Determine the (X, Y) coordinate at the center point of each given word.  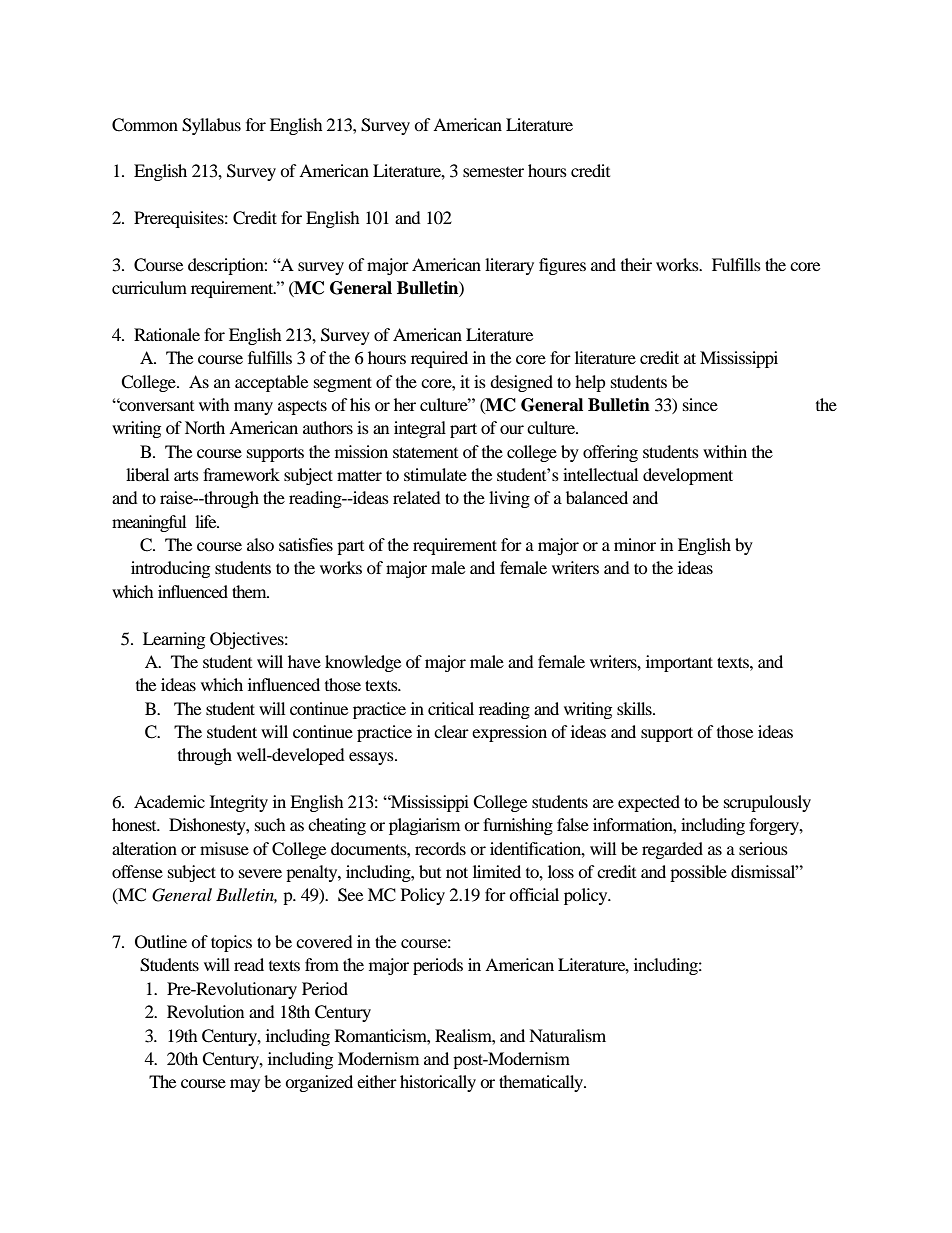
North (205, 427)
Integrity (239, 803)
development (688, 476)
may (245, 1085)
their (636, 264)
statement (425, 452)
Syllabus (211, 126)
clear (451, 731)
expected (649, 803)
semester (493, 172)
